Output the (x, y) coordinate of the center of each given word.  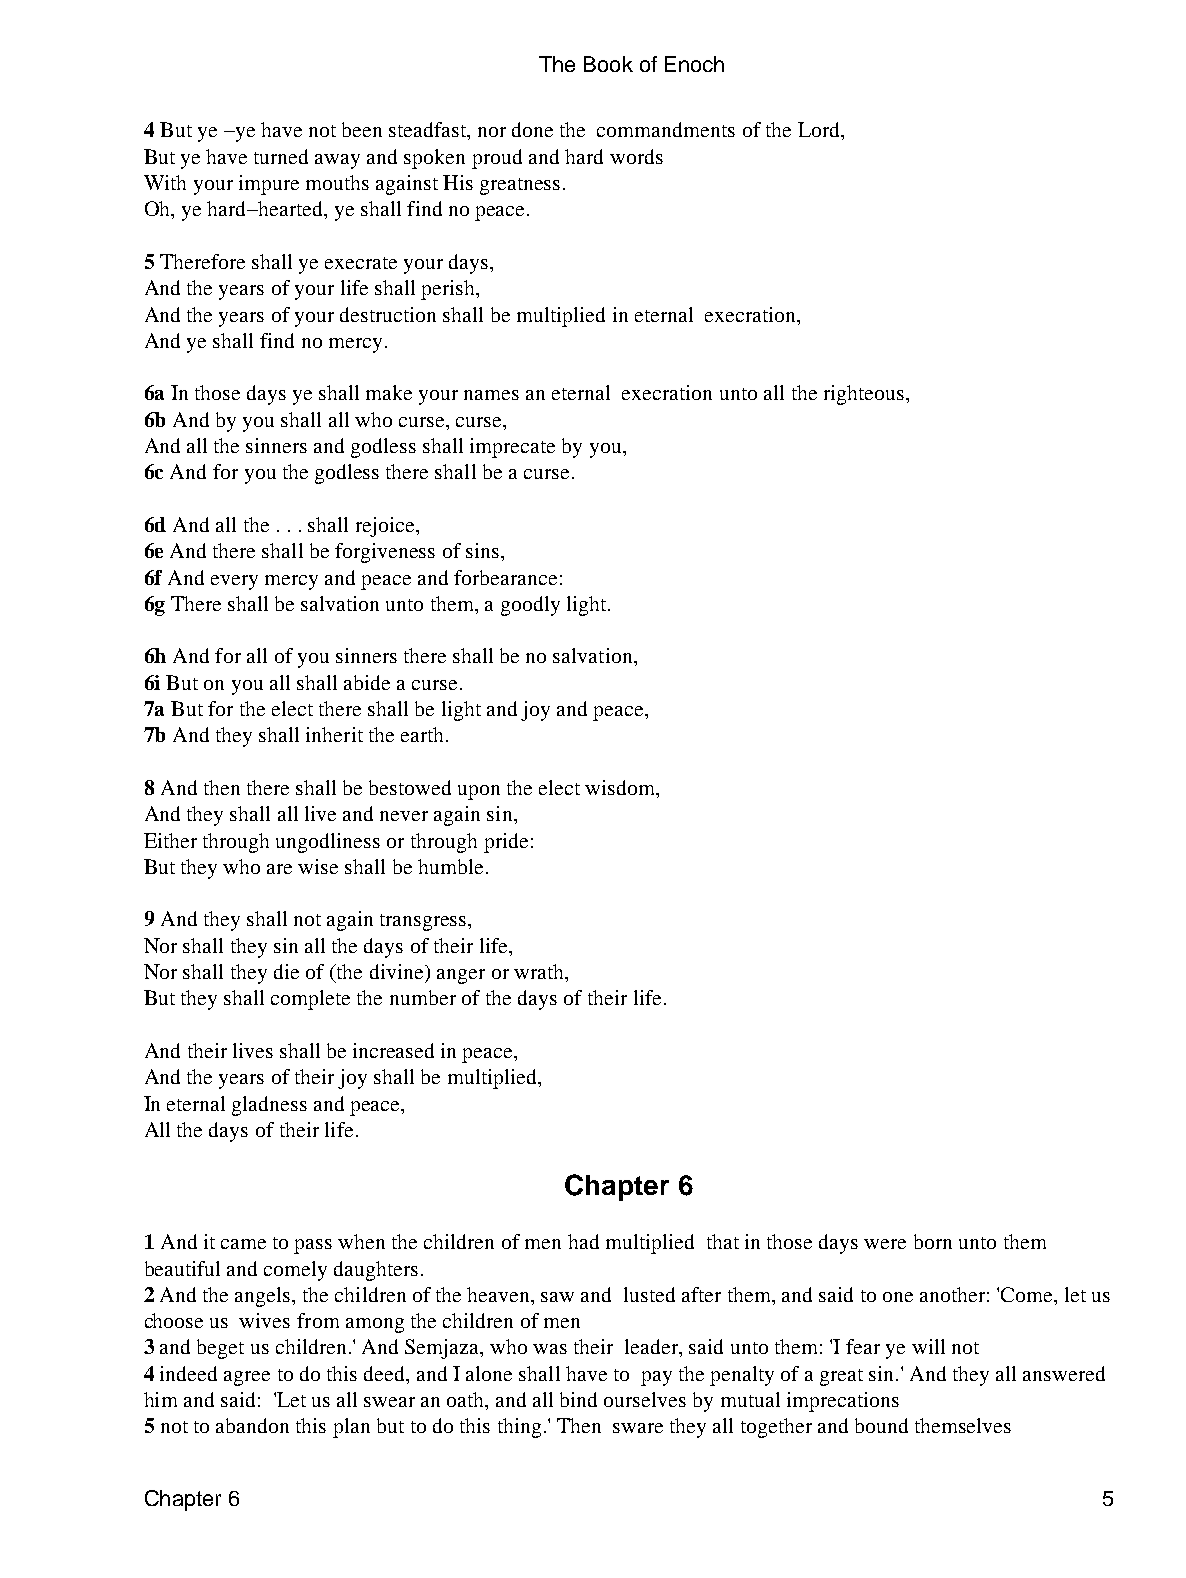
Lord (820, 131)
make (389, 392)
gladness (269, 1106)
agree (247, 1378)
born (933, 1241)
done (532, 129)
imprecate (512, 448)
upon (479, 792)
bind (578, 1399)
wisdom (621, 787)
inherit (334, 734)
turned (281, 156)
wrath (540, 971)
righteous (864, 395)
